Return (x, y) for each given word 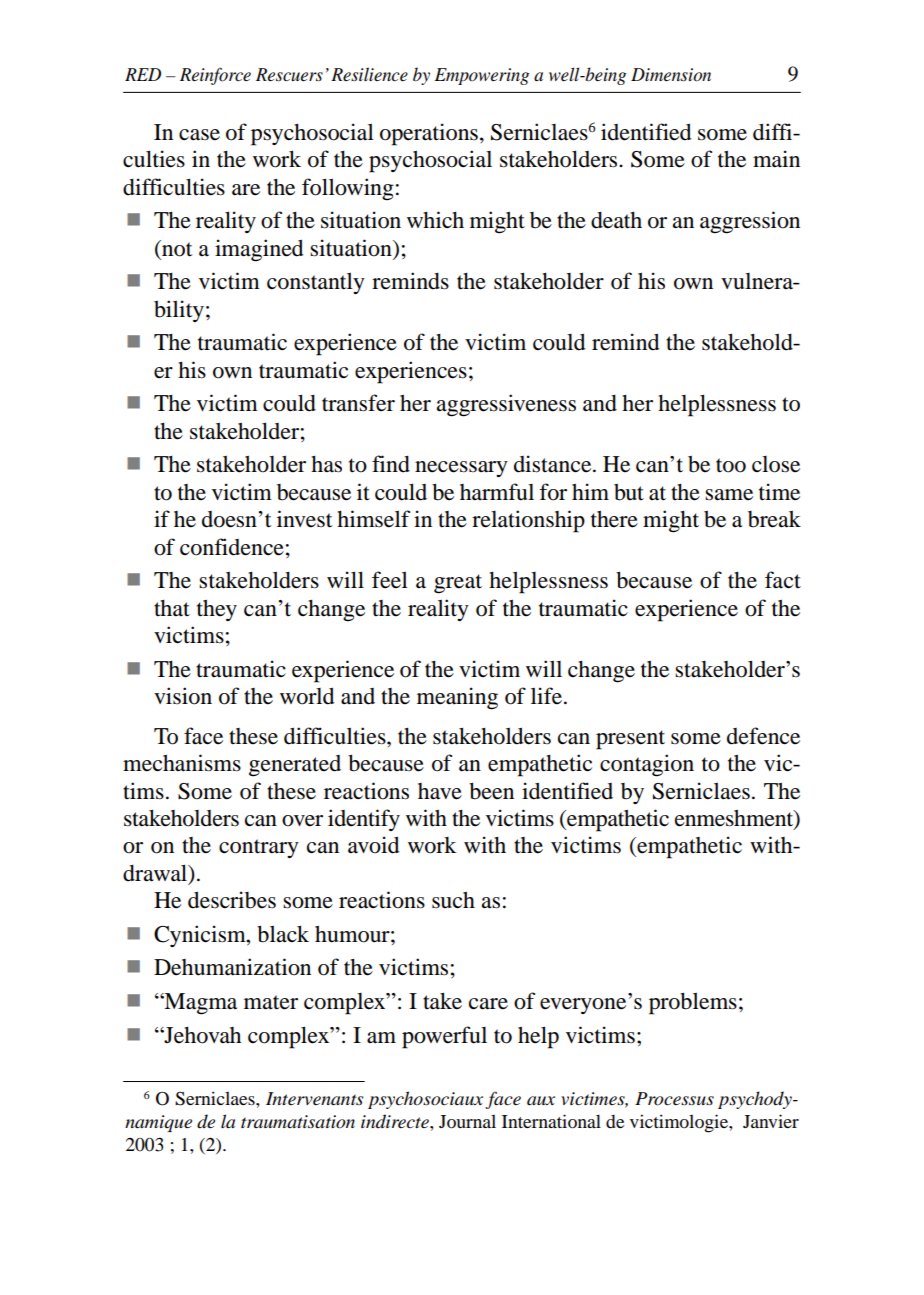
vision (183, 696)
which (435, 220)
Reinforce (215, 76)
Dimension (671, 75)
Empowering (482, 76)
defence (763, 736)
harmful (497, 492)
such (453, 900)
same (729, 495)
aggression (750, 222)
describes (232, 900)
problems (693, 1003)
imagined (259, 250)
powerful (444, 1037)
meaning (457, 698)
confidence (232, 547)
